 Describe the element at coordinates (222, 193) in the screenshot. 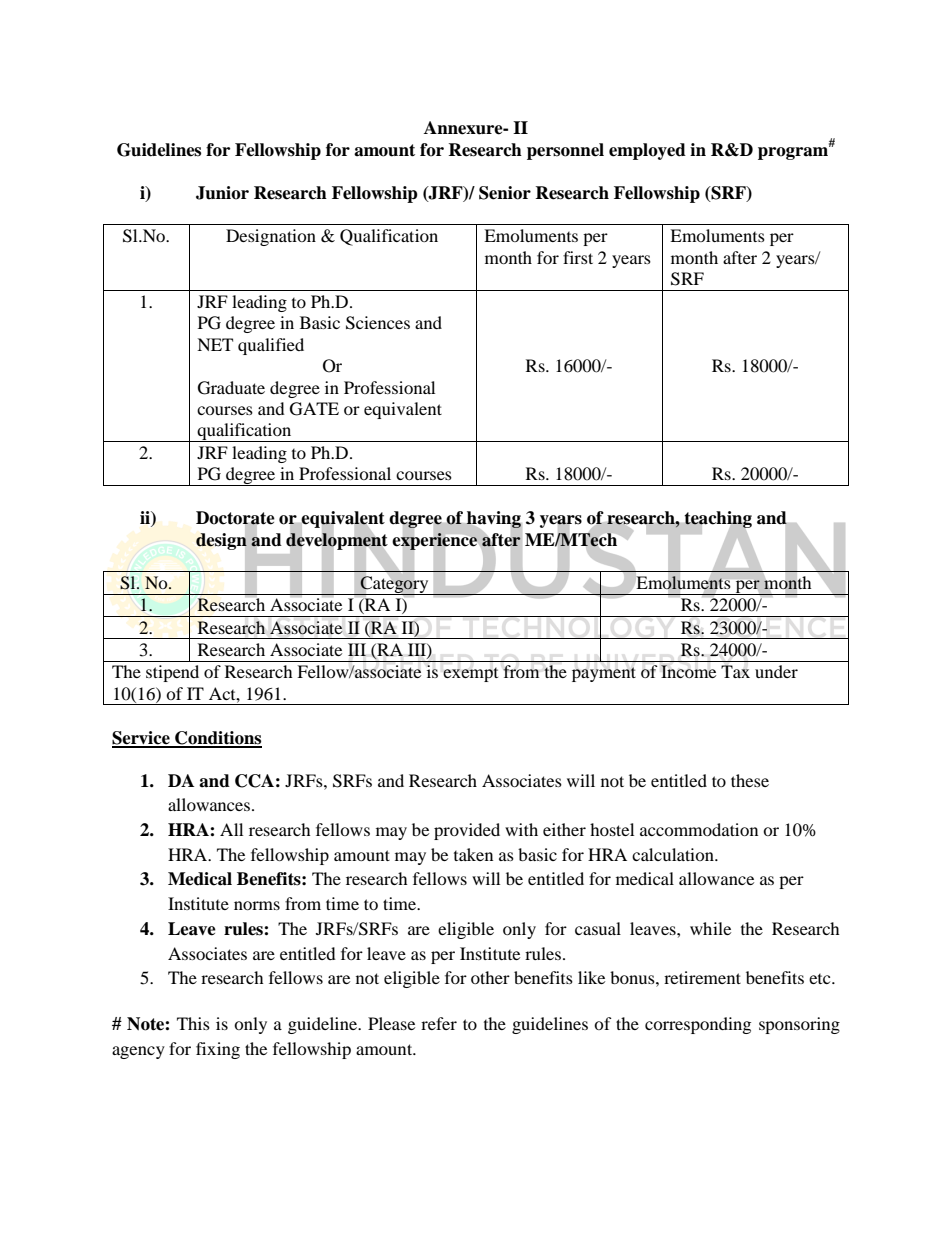

I see `Junior` at that location.
